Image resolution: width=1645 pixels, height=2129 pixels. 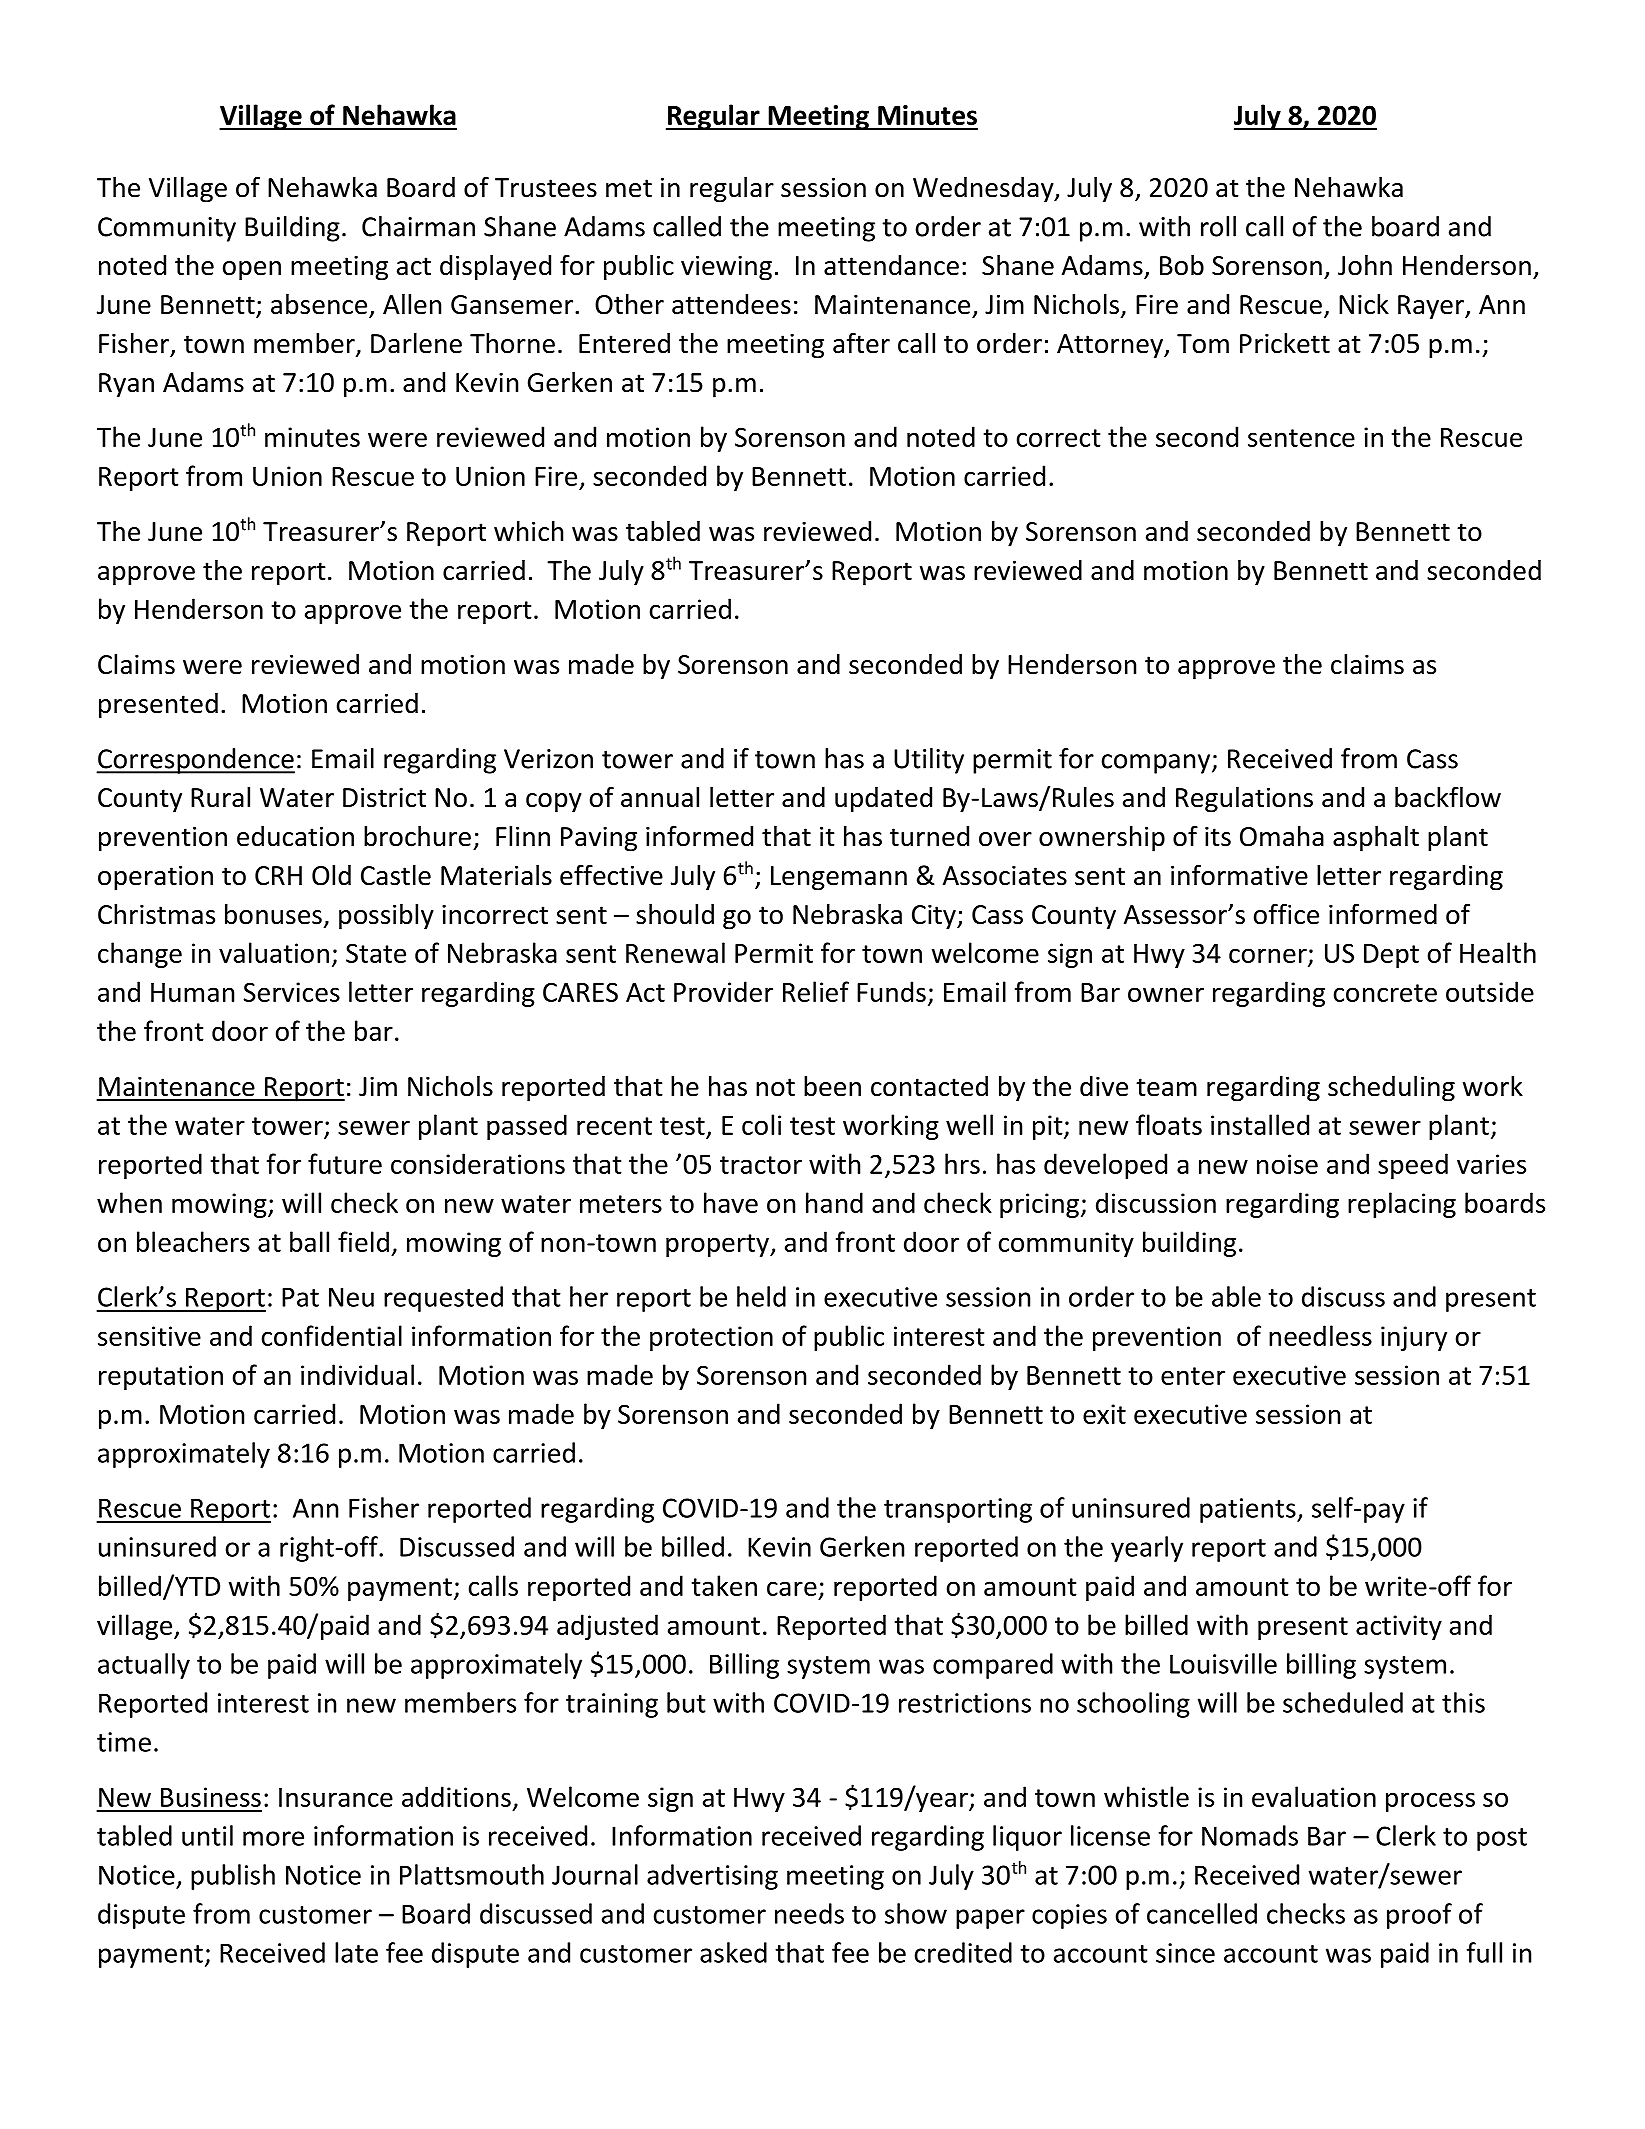 I want to click on been, so click(x=832, y=1086).
